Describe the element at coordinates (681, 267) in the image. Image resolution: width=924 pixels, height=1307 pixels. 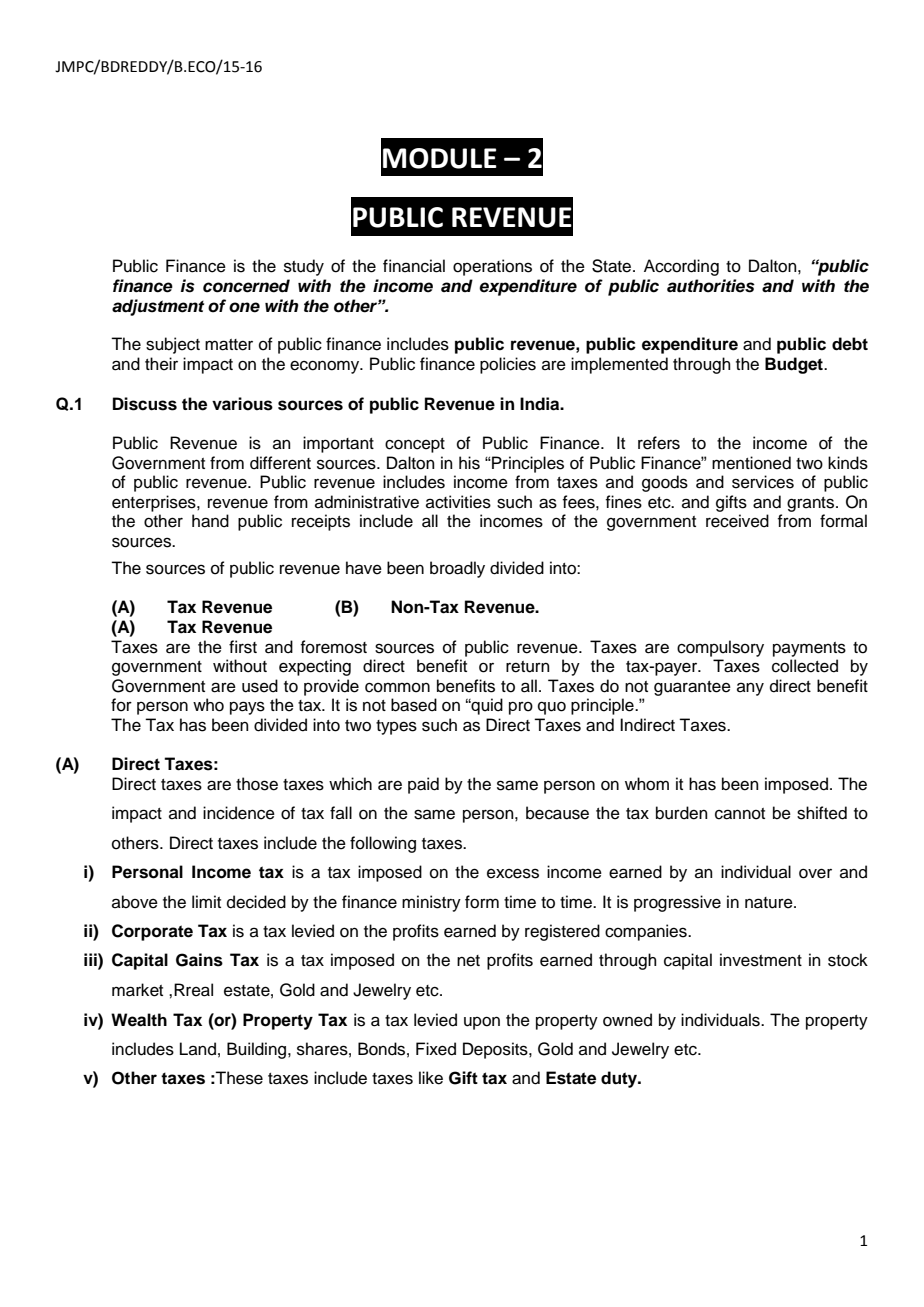
I see `According` at that location.
